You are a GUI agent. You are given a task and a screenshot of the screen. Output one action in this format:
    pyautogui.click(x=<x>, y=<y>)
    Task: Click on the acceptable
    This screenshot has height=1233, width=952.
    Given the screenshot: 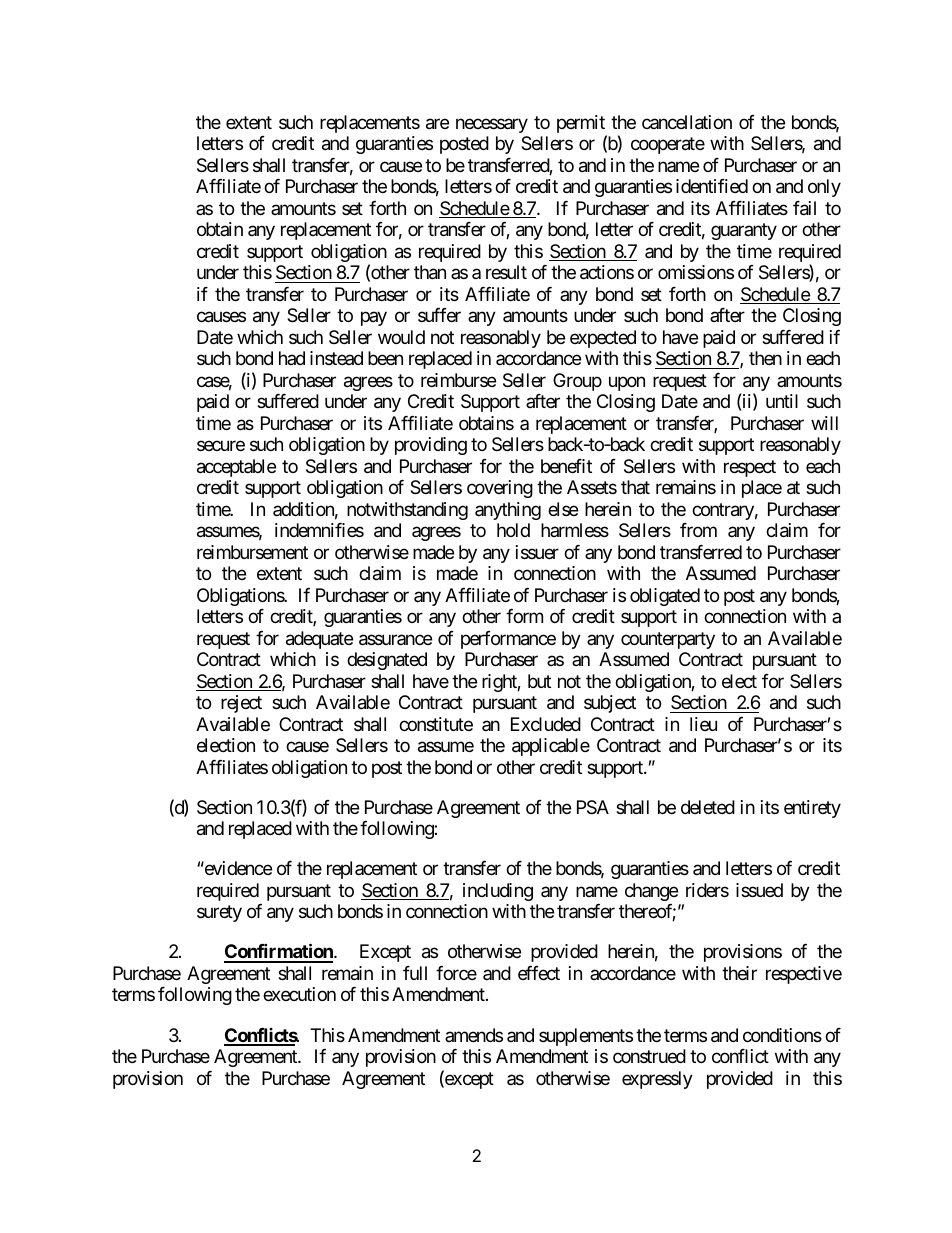 What is the action you would take?
    pyautogui.click(x=236, y=468)
